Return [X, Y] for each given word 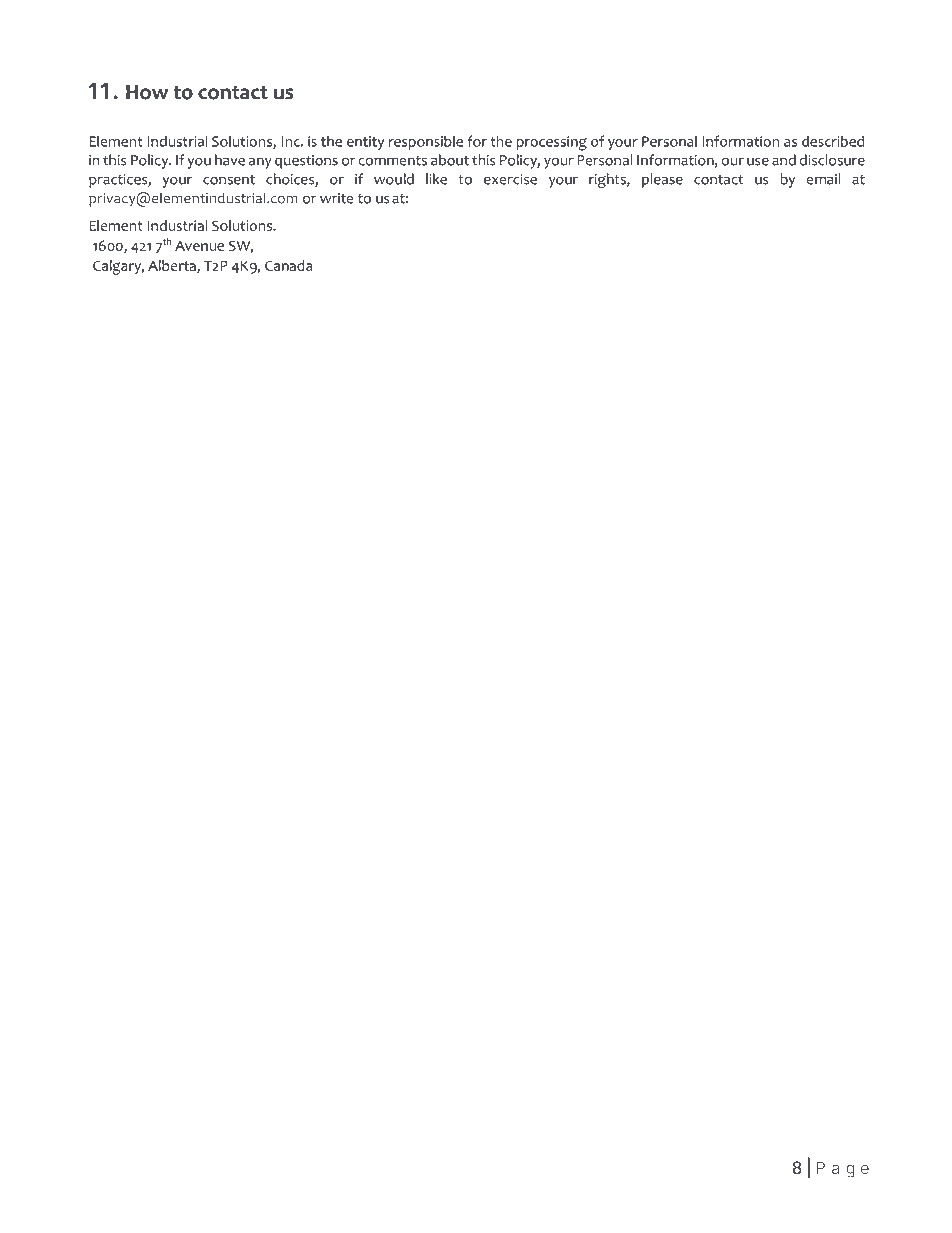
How [147, 92]
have [230, 160]
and [784, 160]
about [450, 160]
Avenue [199, 246]
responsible [426, 142]
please [662, 180]
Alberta [173, 266]
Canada [288, 265]
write [336, 198]
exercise [510, 179]
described [833, 141]
